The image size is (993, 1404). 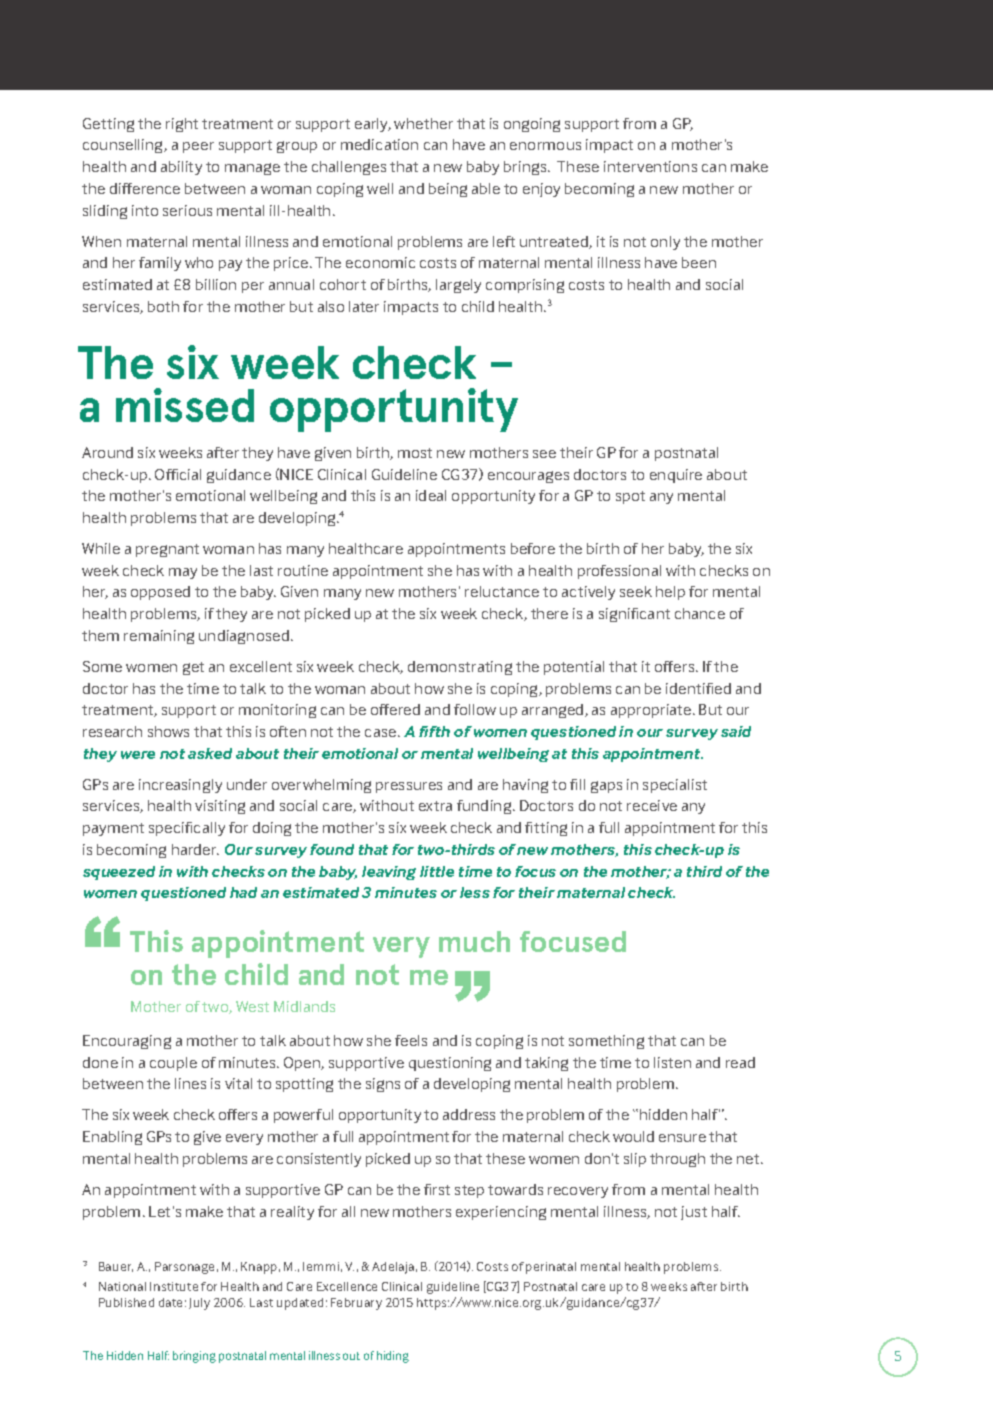 What do you see at coordinates (411, 1040) in the image?
I see `feels` at bounding box center [411, 1040].
